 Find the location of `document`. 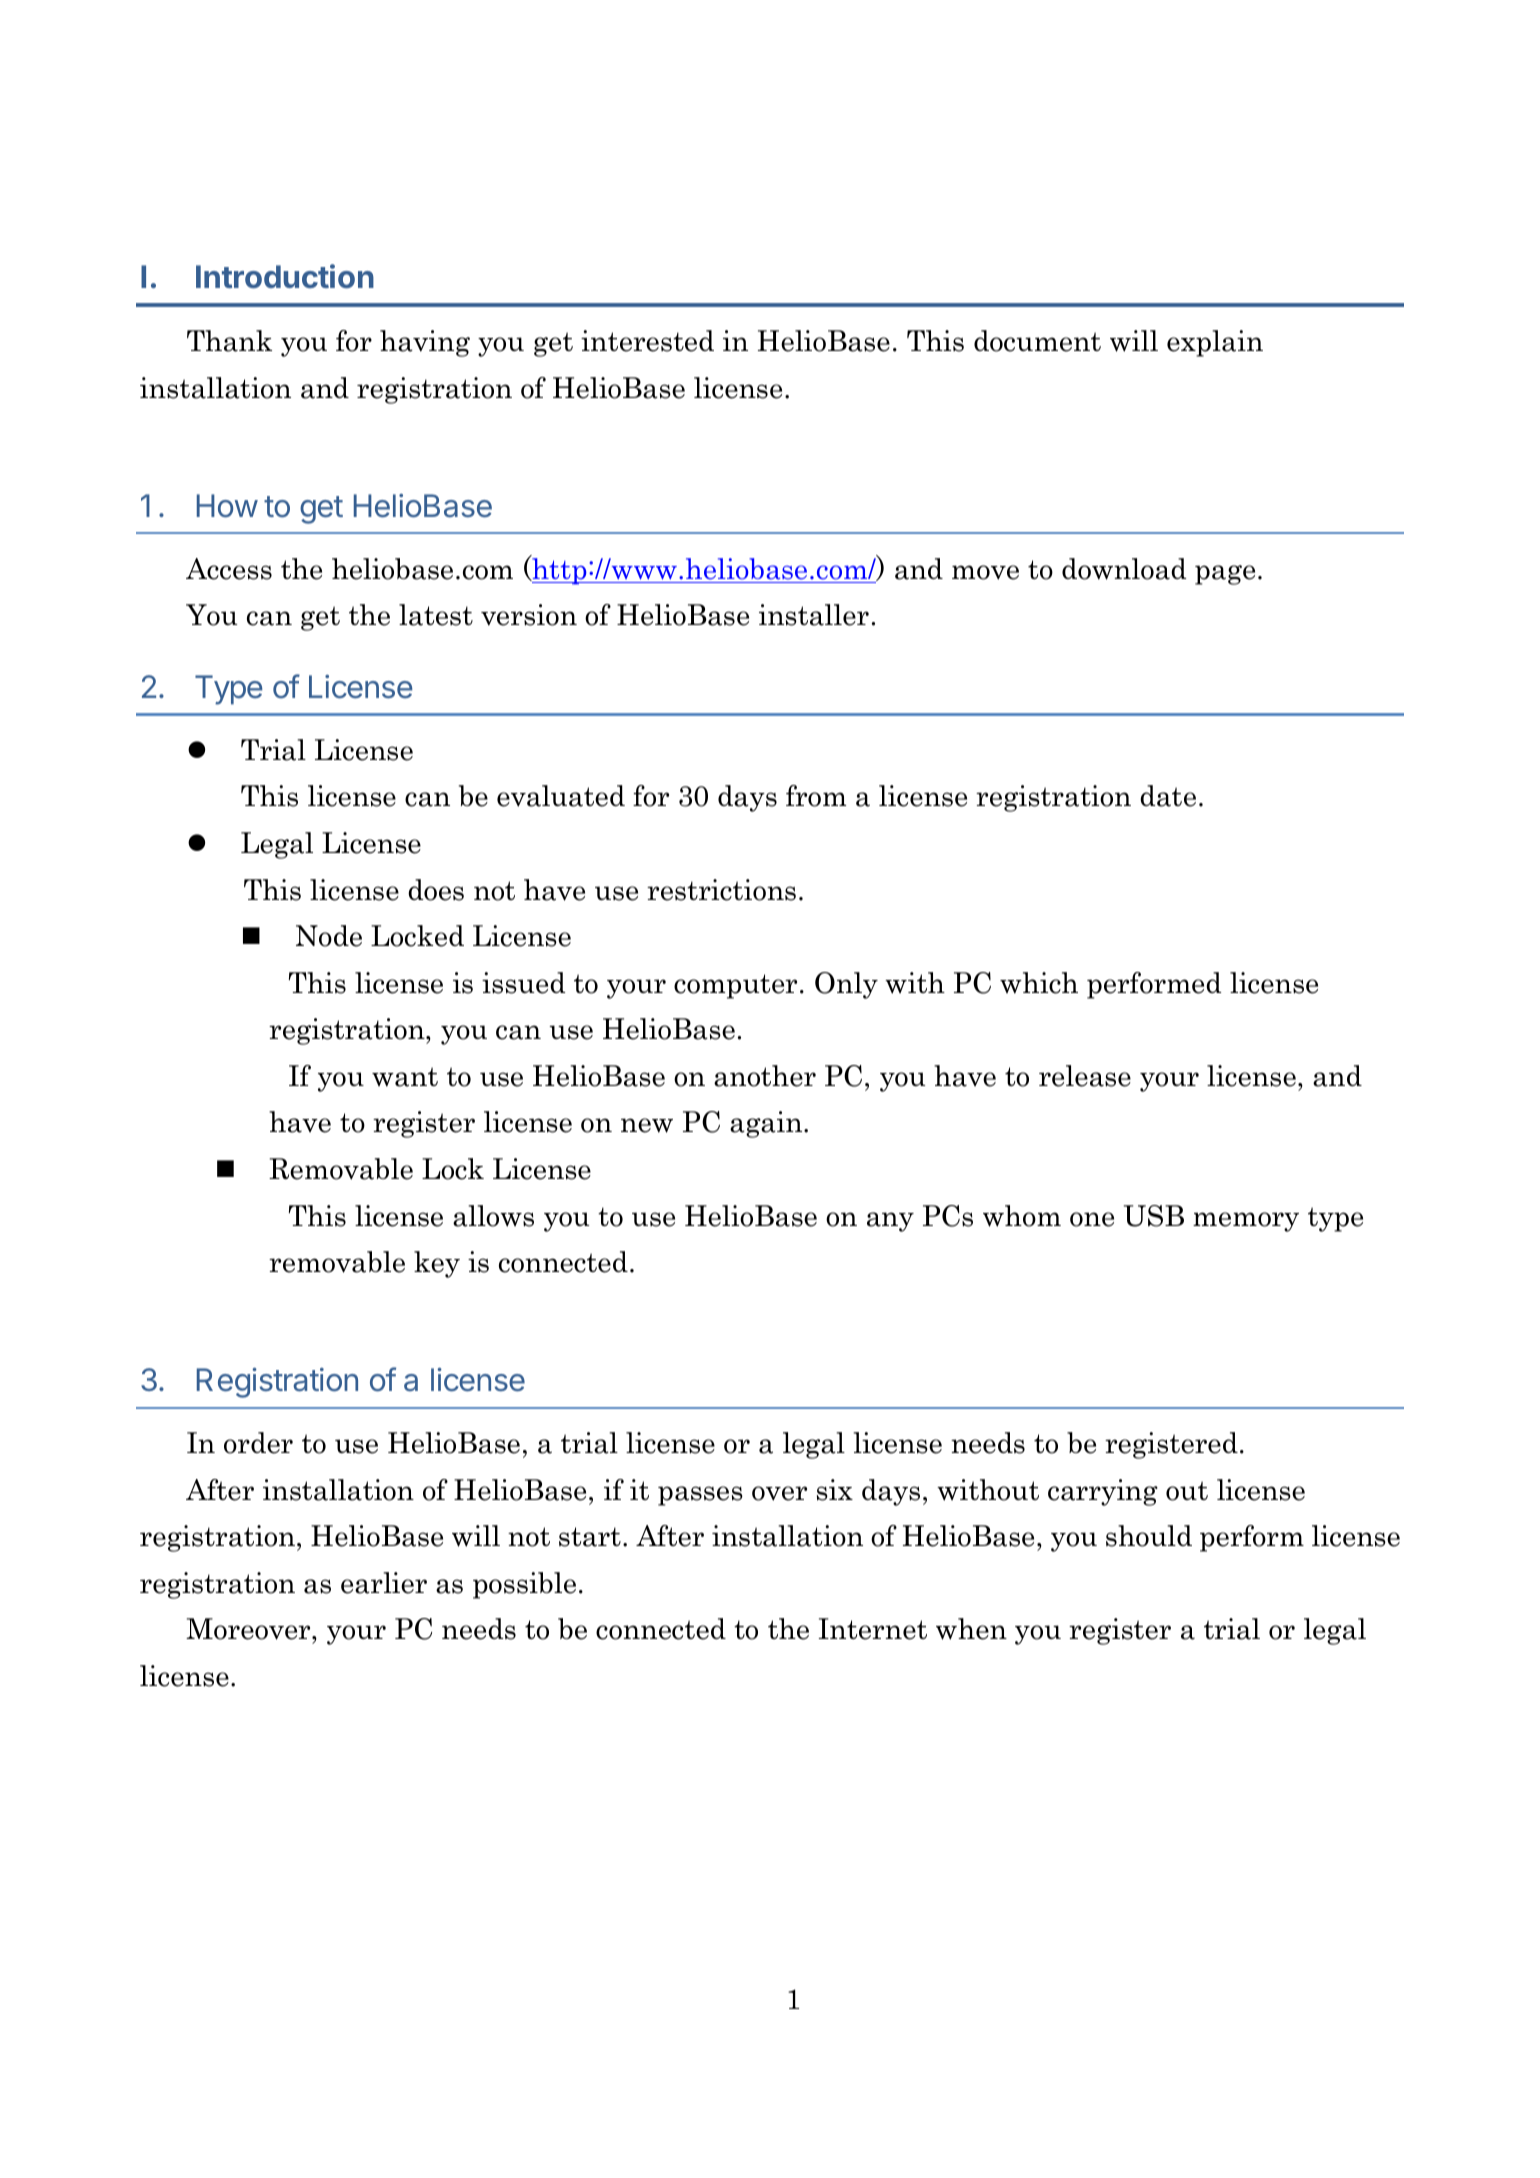

document is located at coordinates (1037, 341).
